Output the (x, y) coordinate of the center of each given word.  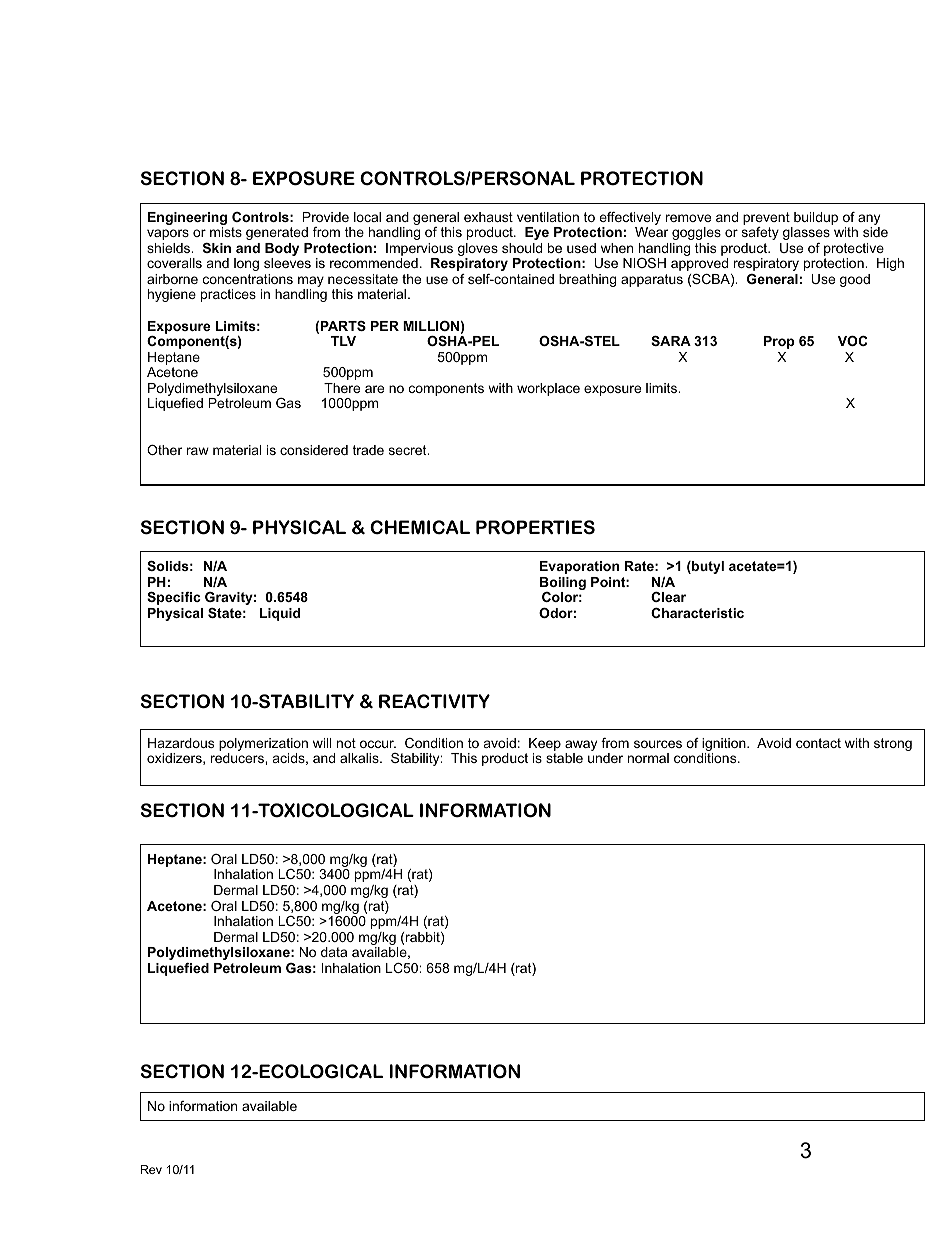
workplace (548, 389)
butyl (707, 567)
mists (226, 232)
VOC (852, 341)
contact (818, 743)
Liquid (280, 614)
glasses (806, 233)
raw (198, 451)
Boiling (563, 585)
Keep (545, 744)
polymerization (263, 744)
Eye (537, 233)
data (334, 952)
